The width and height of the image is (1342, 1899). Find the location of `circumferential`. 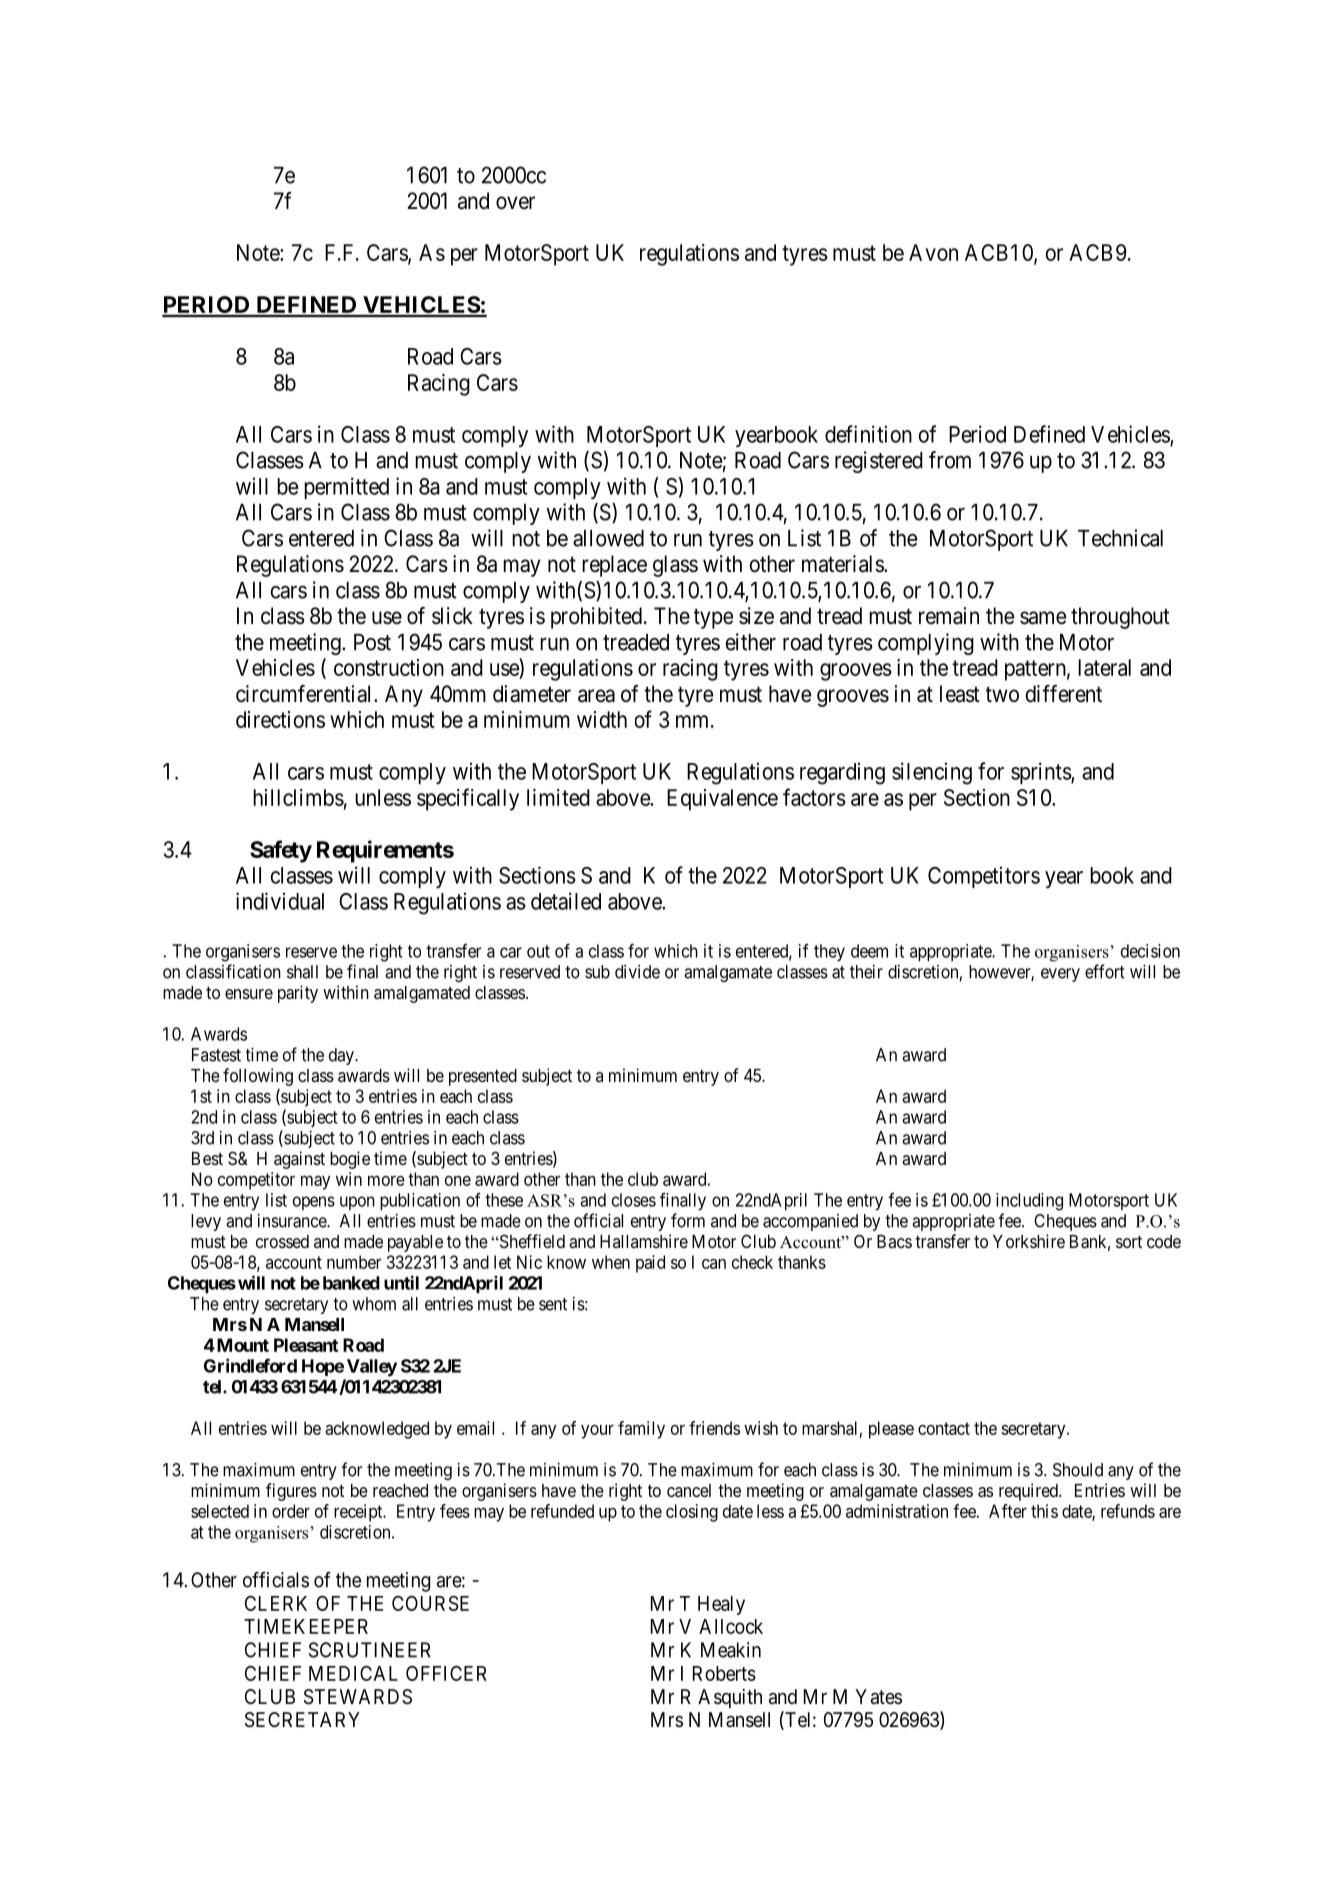

circumferential is located at coordinates (305, 694).
